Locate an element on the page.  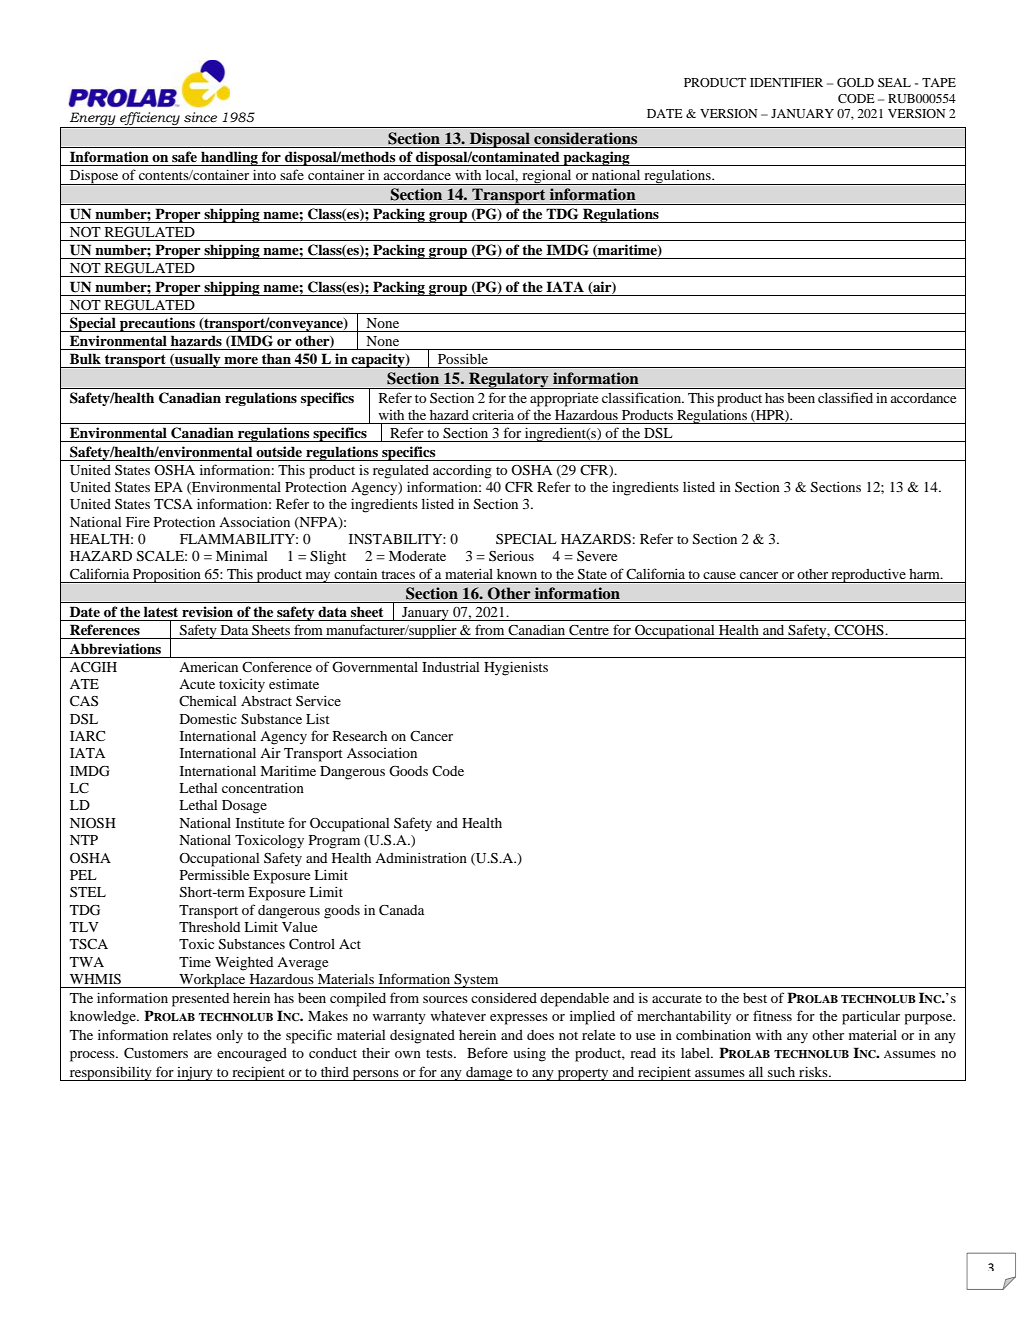
GOLD is located at coordinates (855, 82).
